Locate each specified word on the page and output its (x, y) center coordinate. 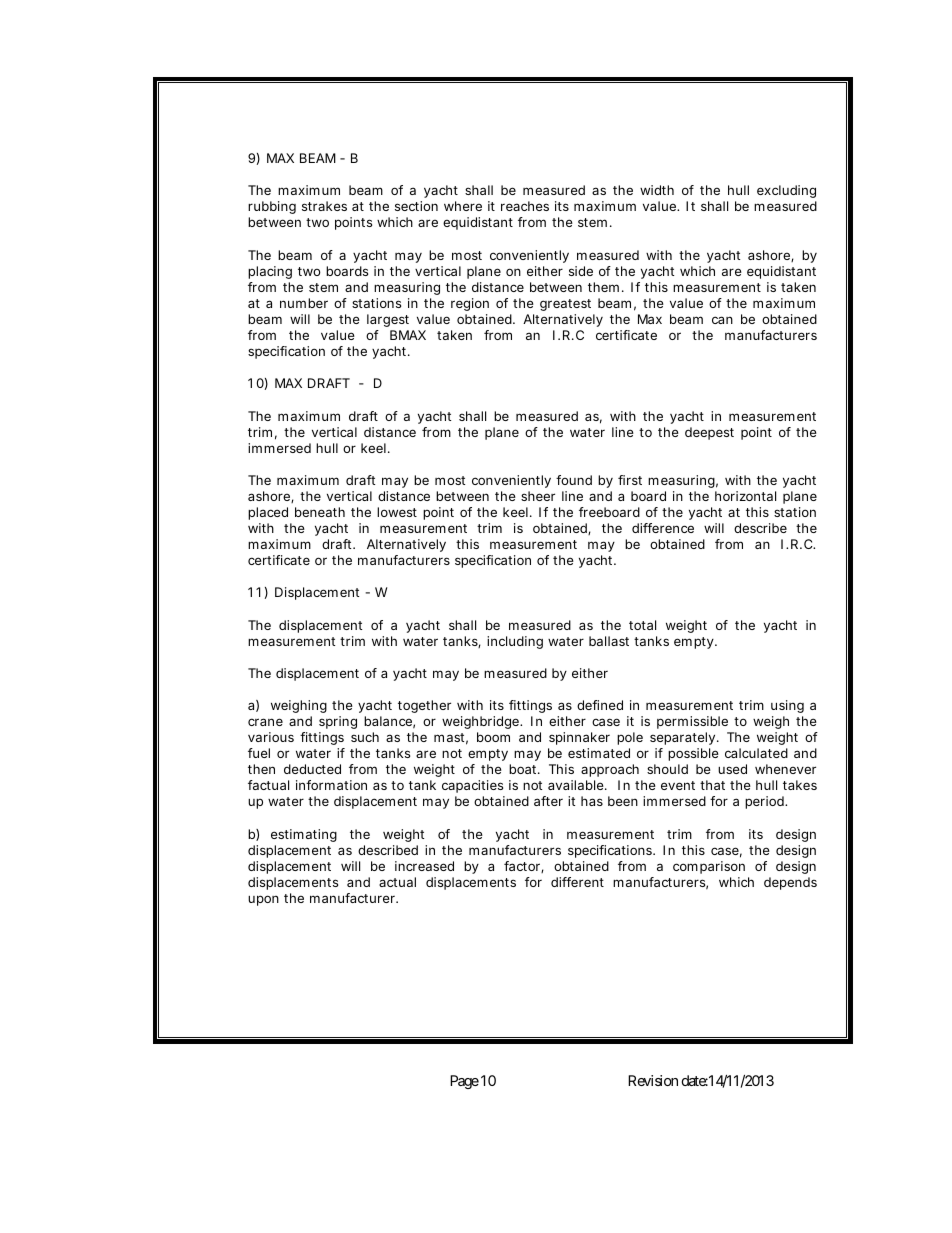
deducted (312, 769)
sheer (538, 496)
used (732, 769)
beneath (320, 512)
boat (524, 769)
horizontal (745, 496)
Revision (653, 1080)
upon (263, 900)
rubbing (272, 207)
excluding (786, 191)
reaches (525, 206)
